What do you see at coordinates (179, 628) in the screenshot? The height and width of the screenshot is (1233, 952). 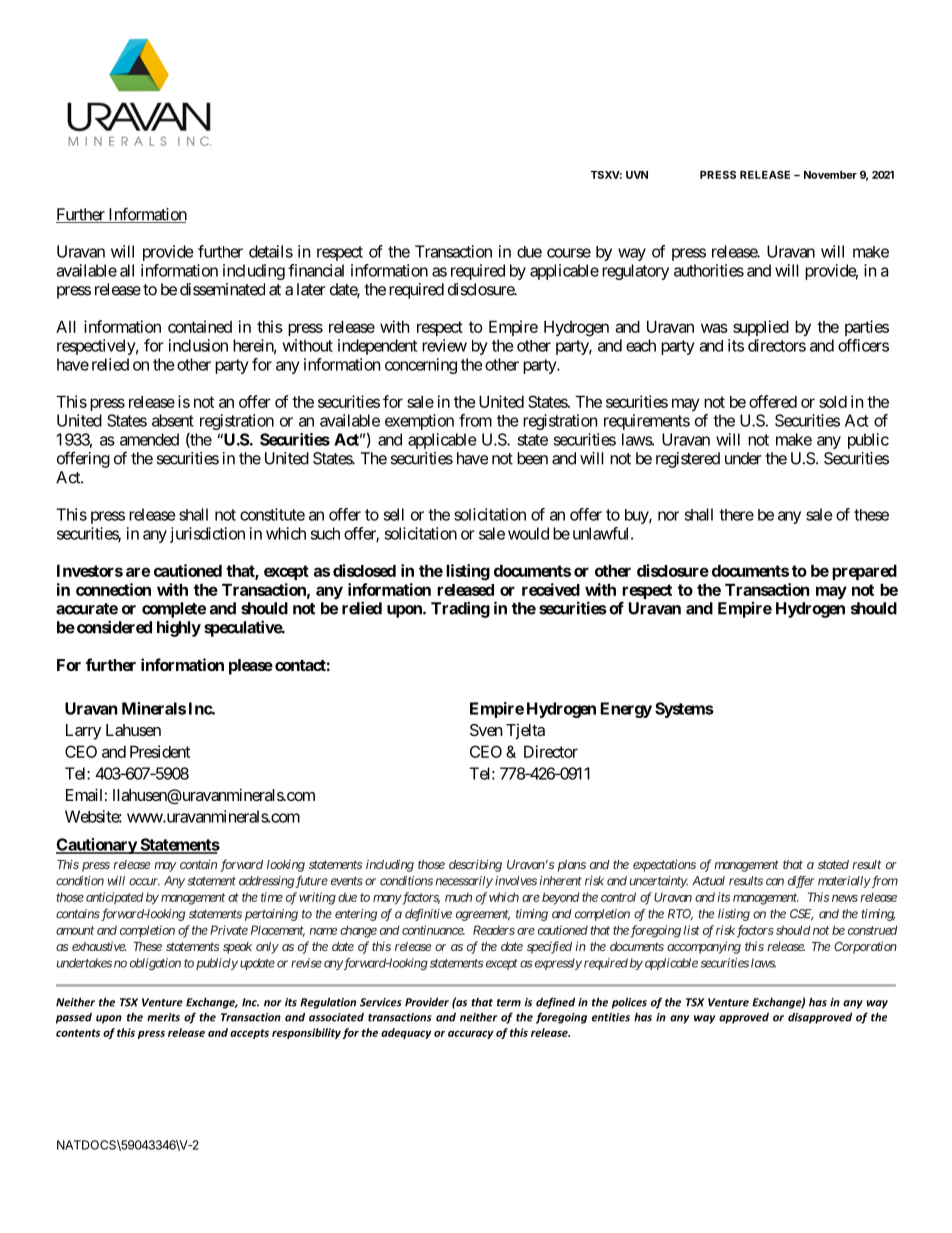 I see `highly` at bounding box center [179, 628].
